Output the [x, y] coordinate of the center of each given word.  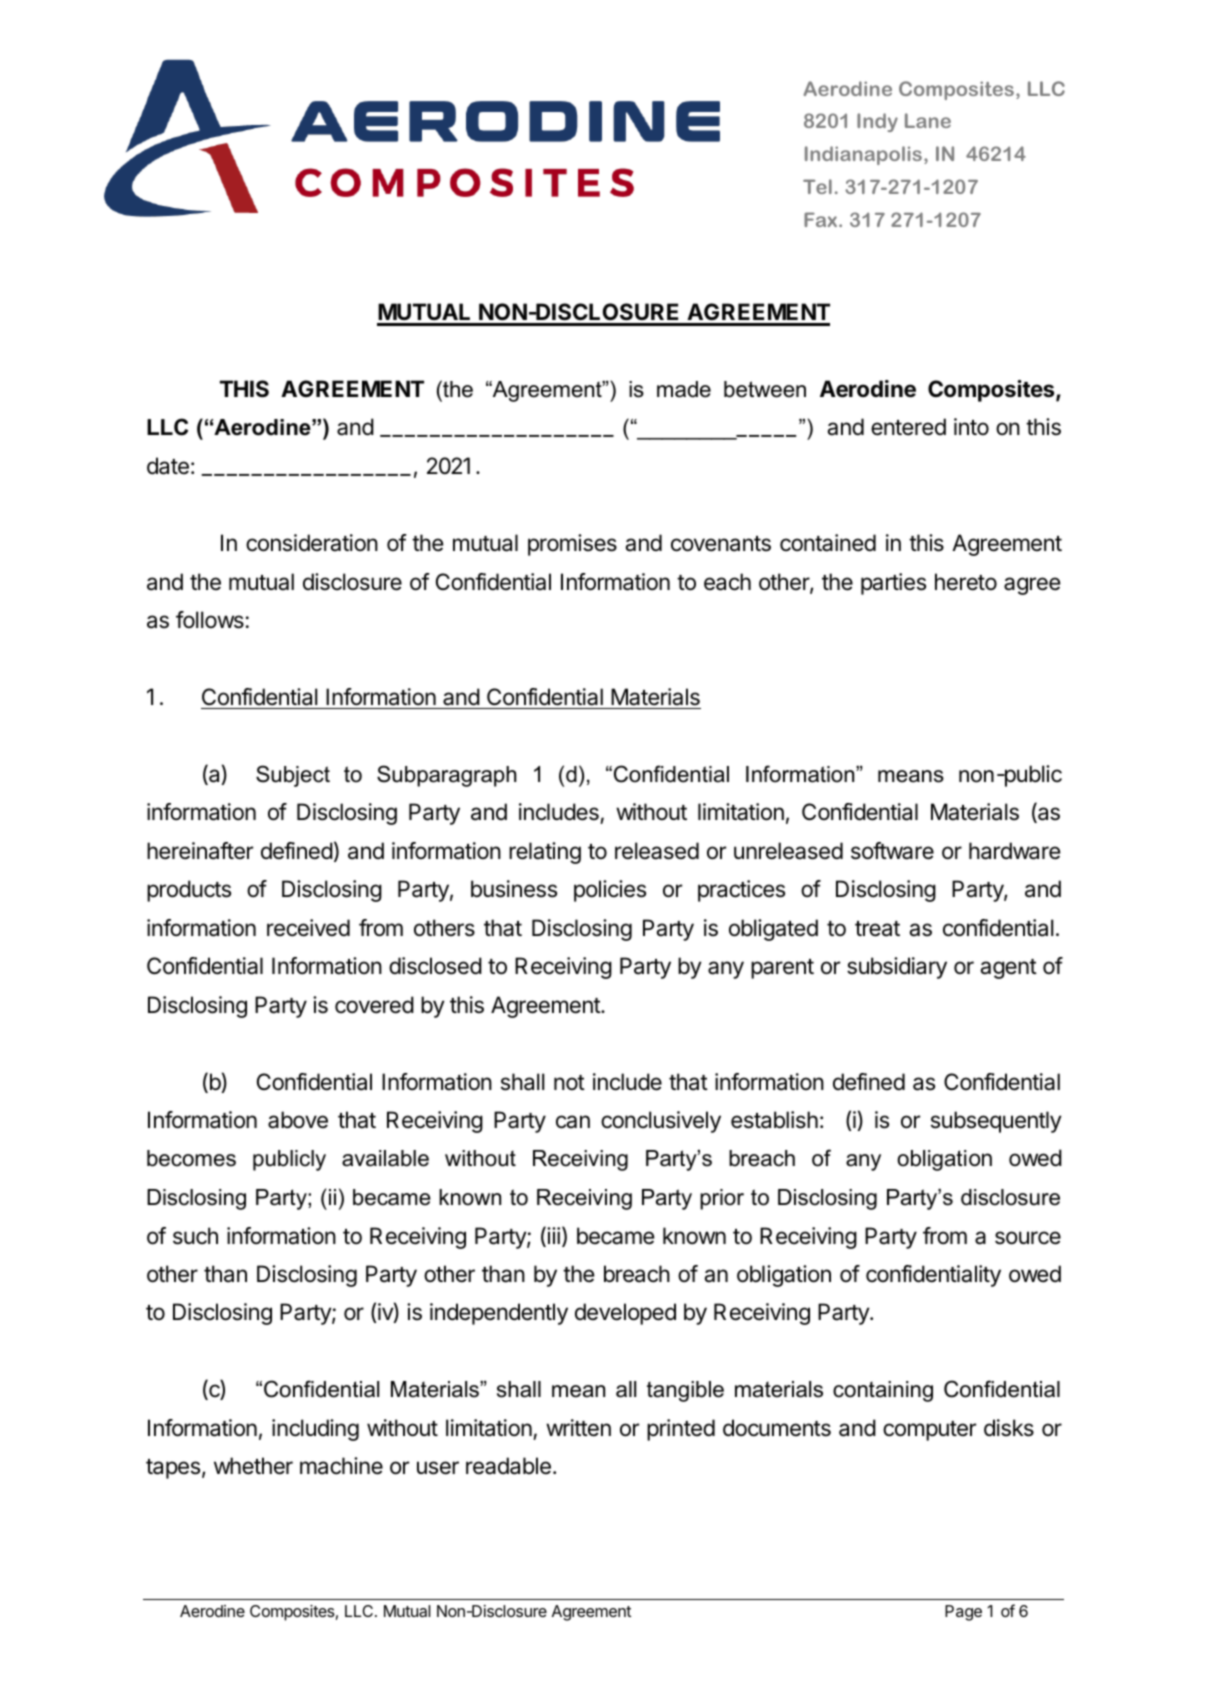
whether [253, 1466]
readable [508, 1466]
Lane [928, 120]
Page [963, 1613]
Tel [817, 186]
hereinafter [200, 851]
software [892, 851]
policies [610, 891]
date [168, 466]
